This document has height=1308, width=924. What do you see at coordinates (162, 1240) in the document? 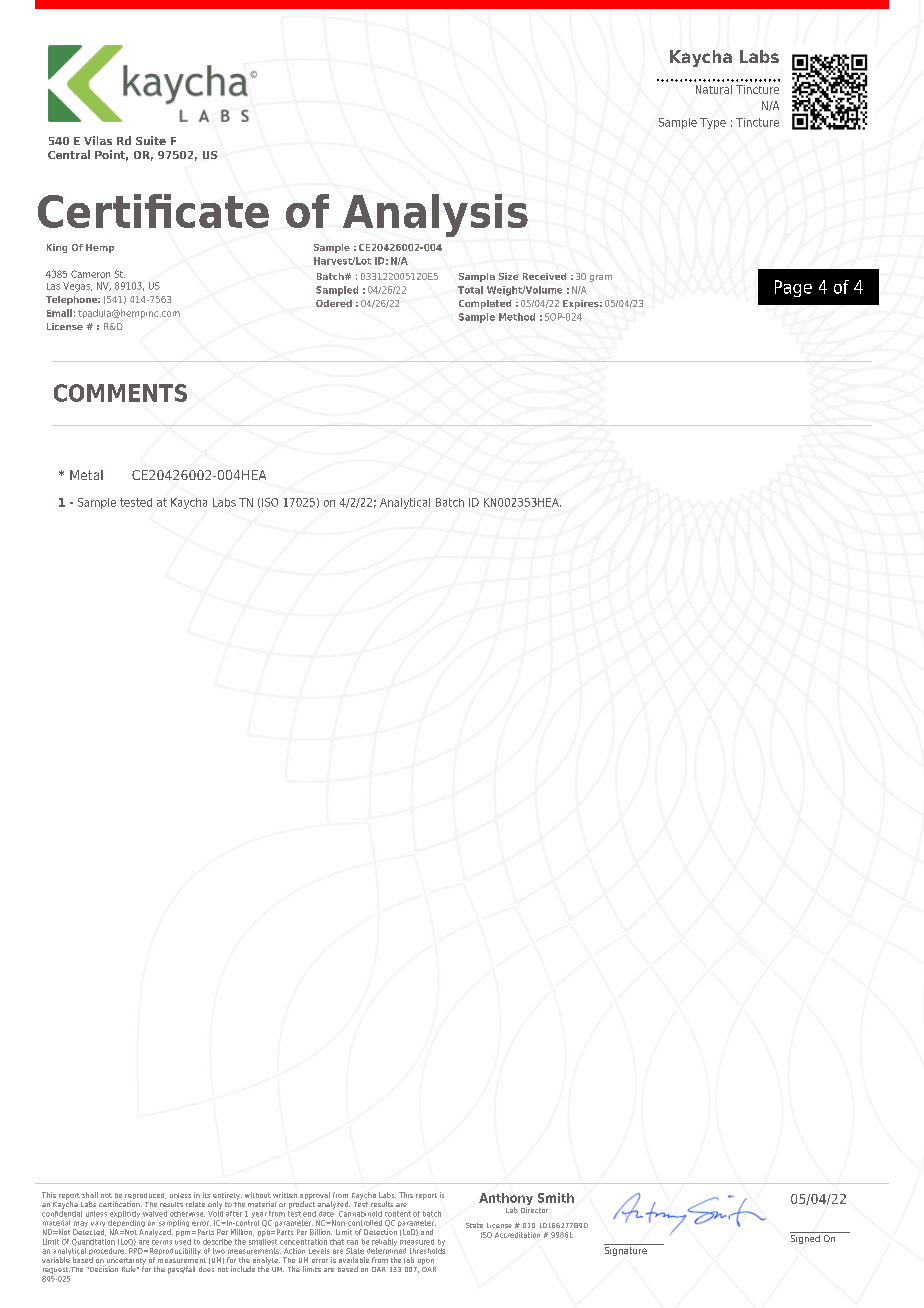
I see `terms` at bounding box center [162, 1240].
